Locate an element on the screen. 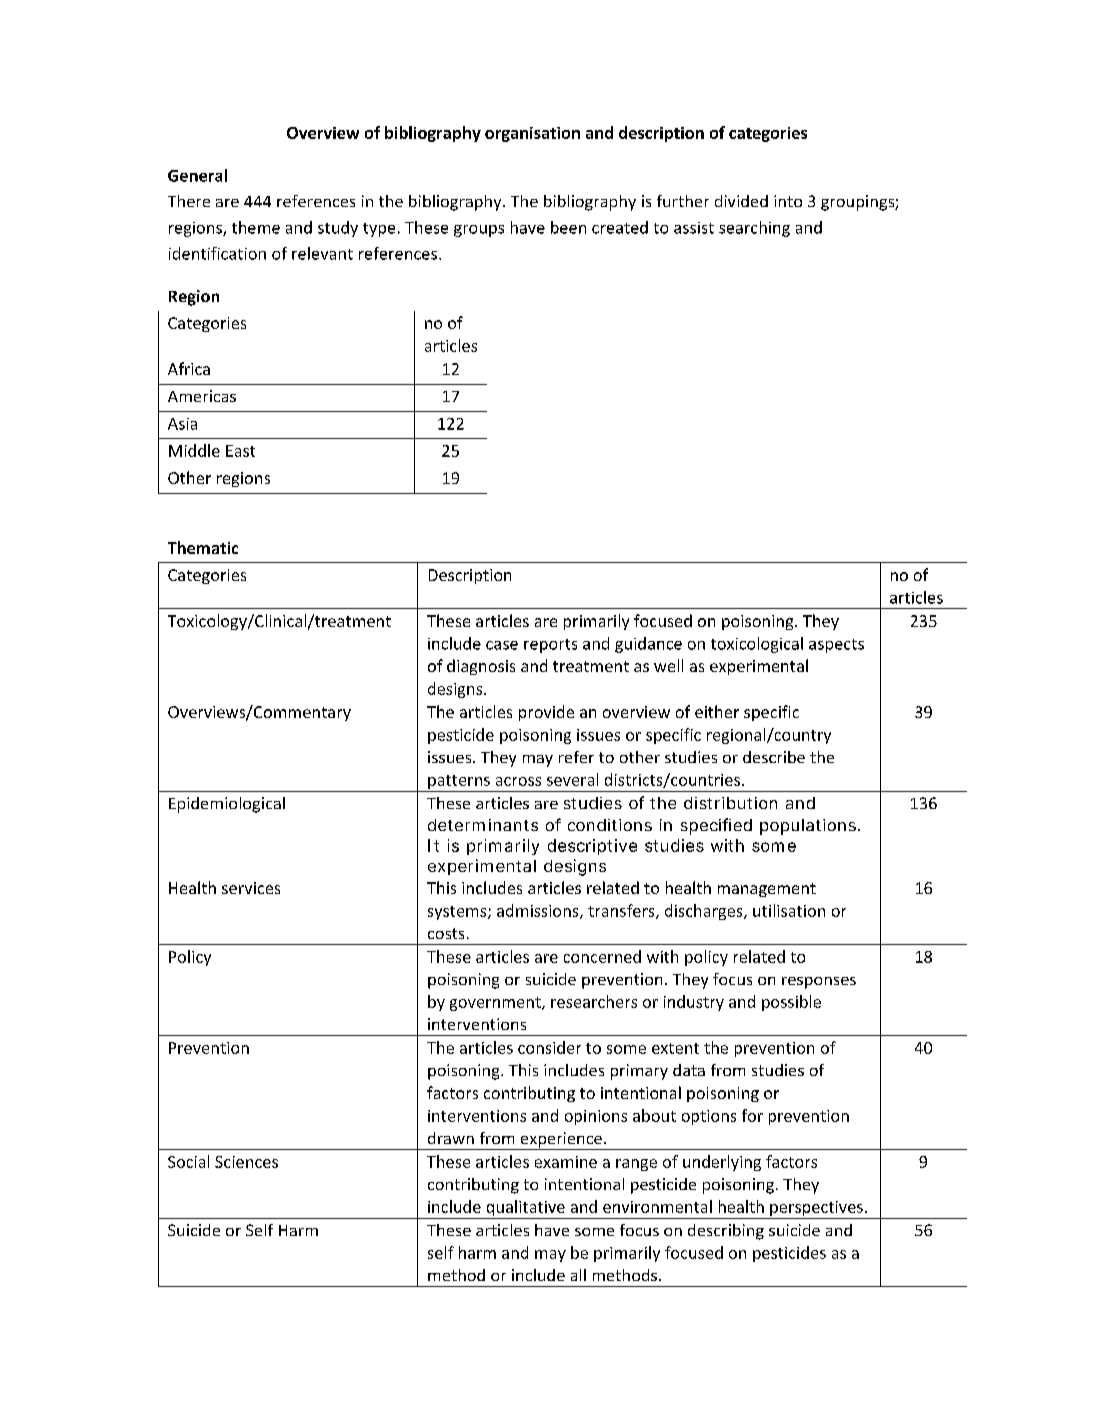  Epidemiological is located at coordinates (227, 805).
